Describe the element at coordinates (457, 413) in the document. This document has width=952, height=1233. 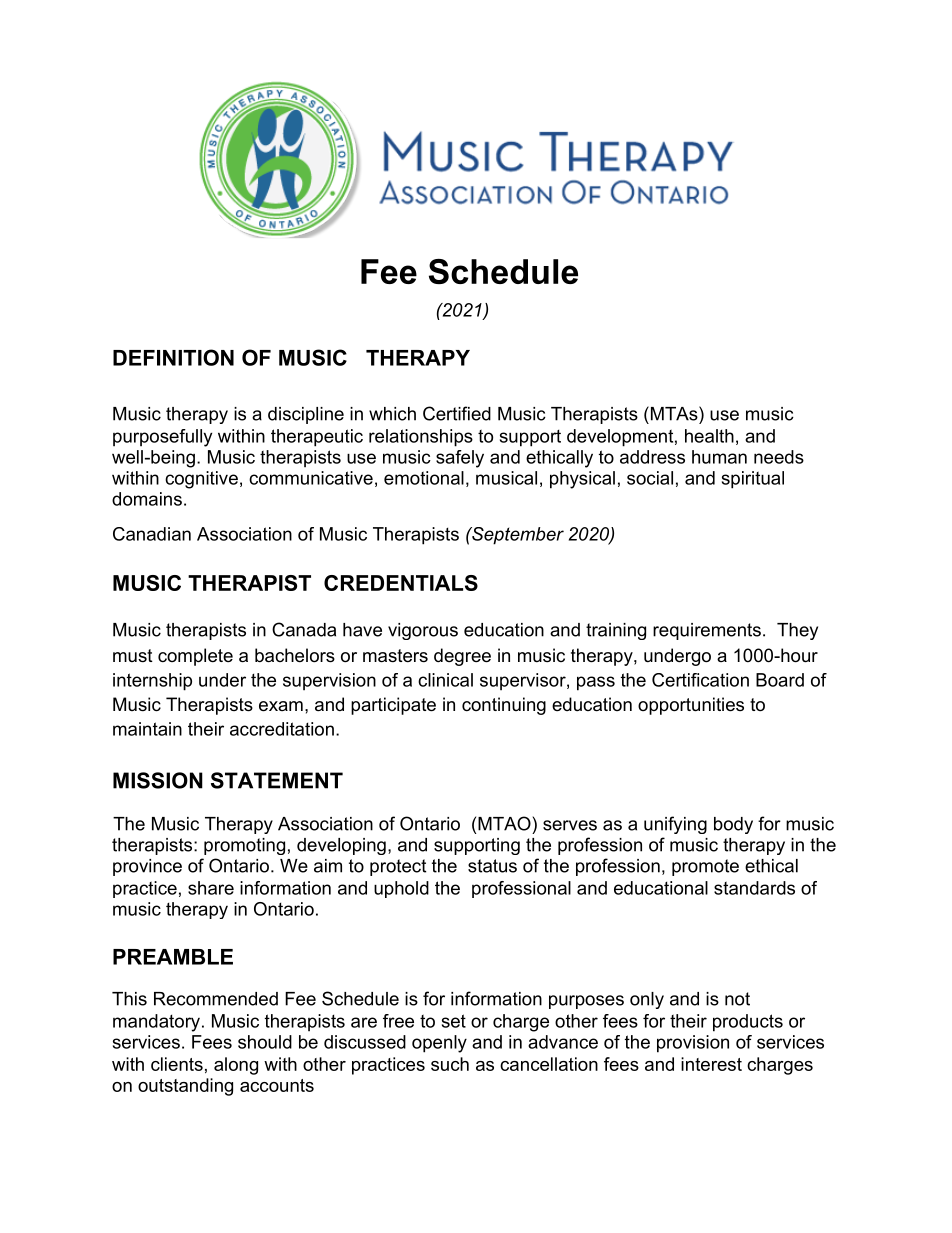
I see `Certified` at that location.
